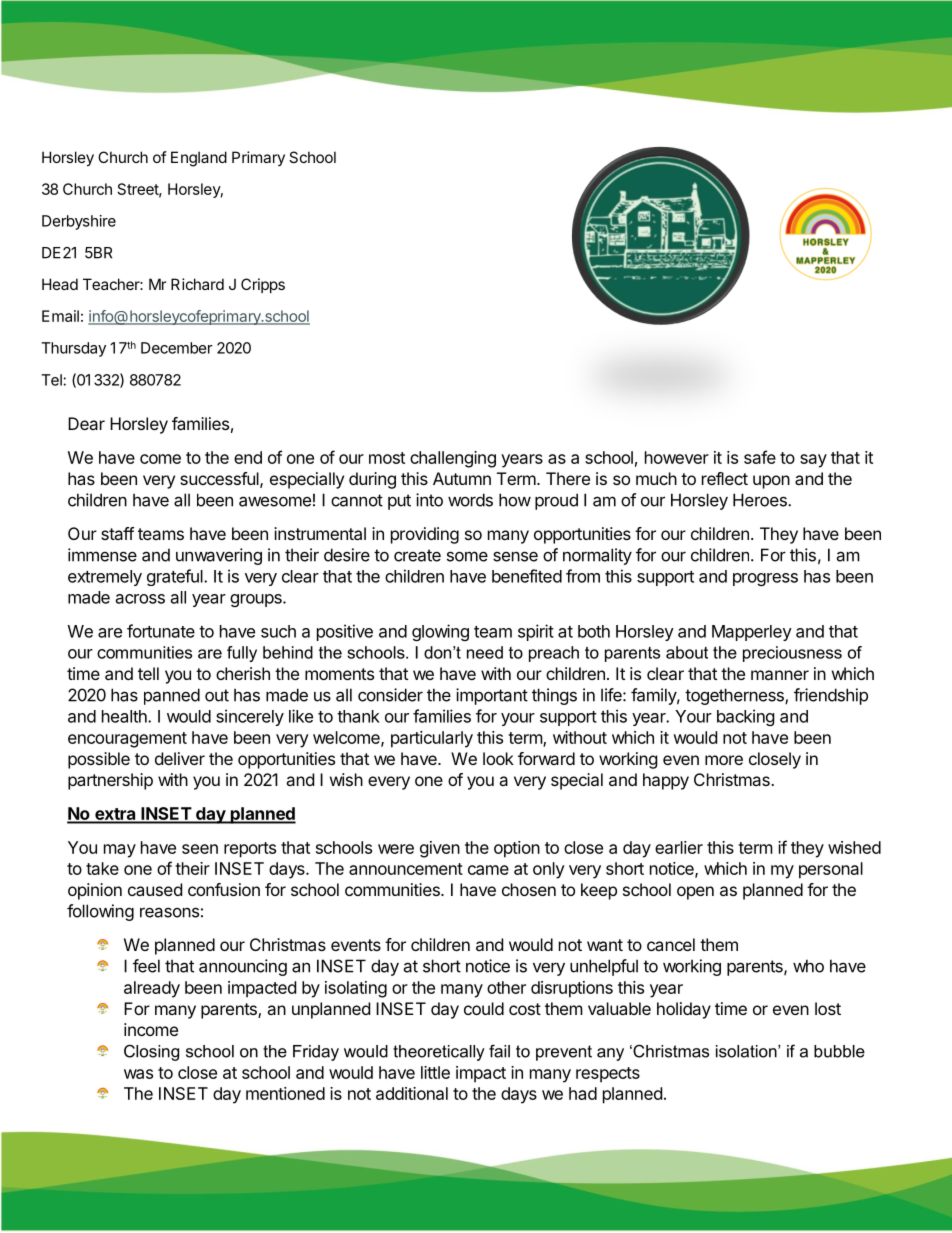 The image size is (952, 1233). What do you see at coordinates (453, 459) in the screenshot?
I see `challenging` at bounding box center [453, 459].
